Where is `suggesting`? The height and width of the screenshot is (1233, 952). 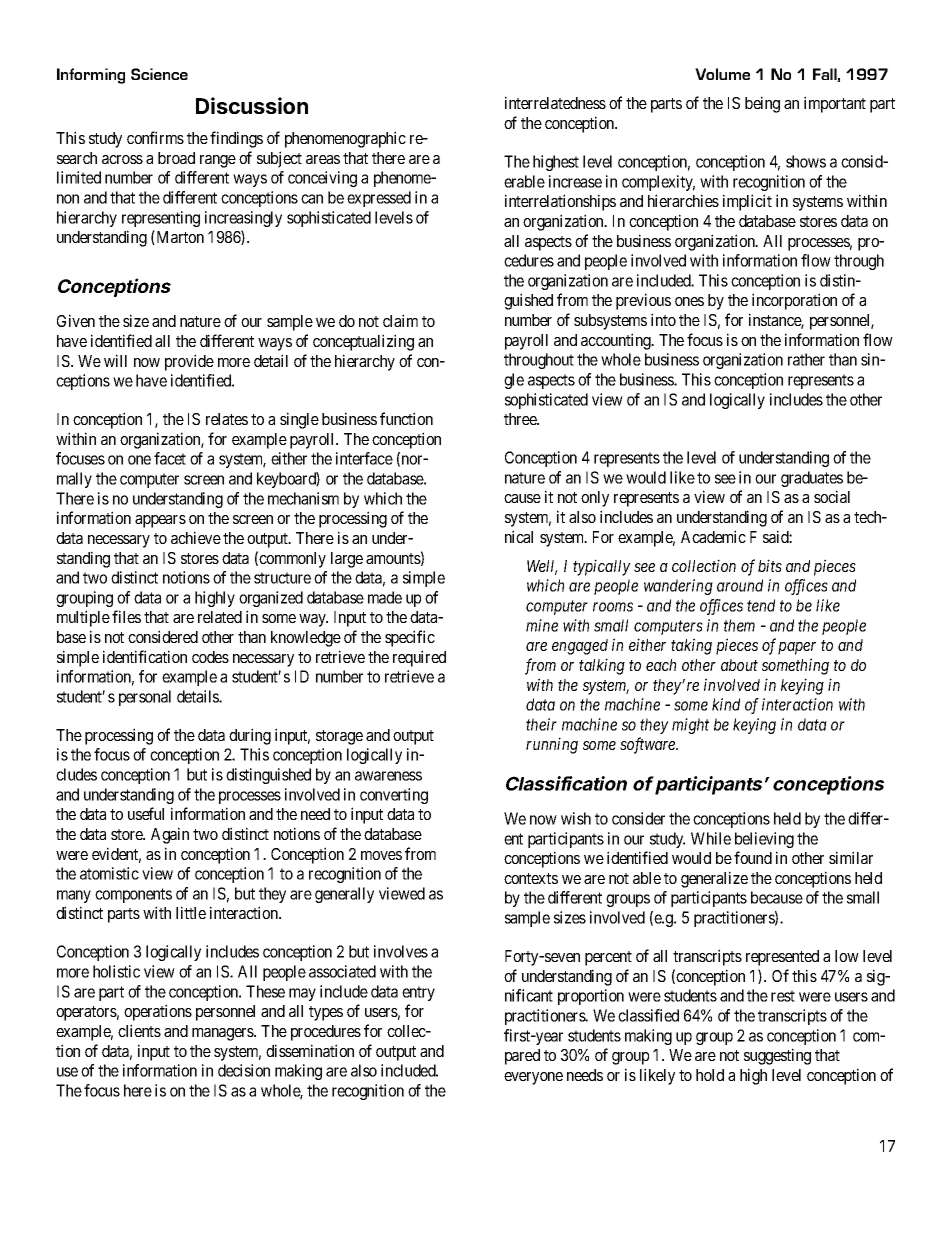 suggesting is located at coordinates (777, 1056).
